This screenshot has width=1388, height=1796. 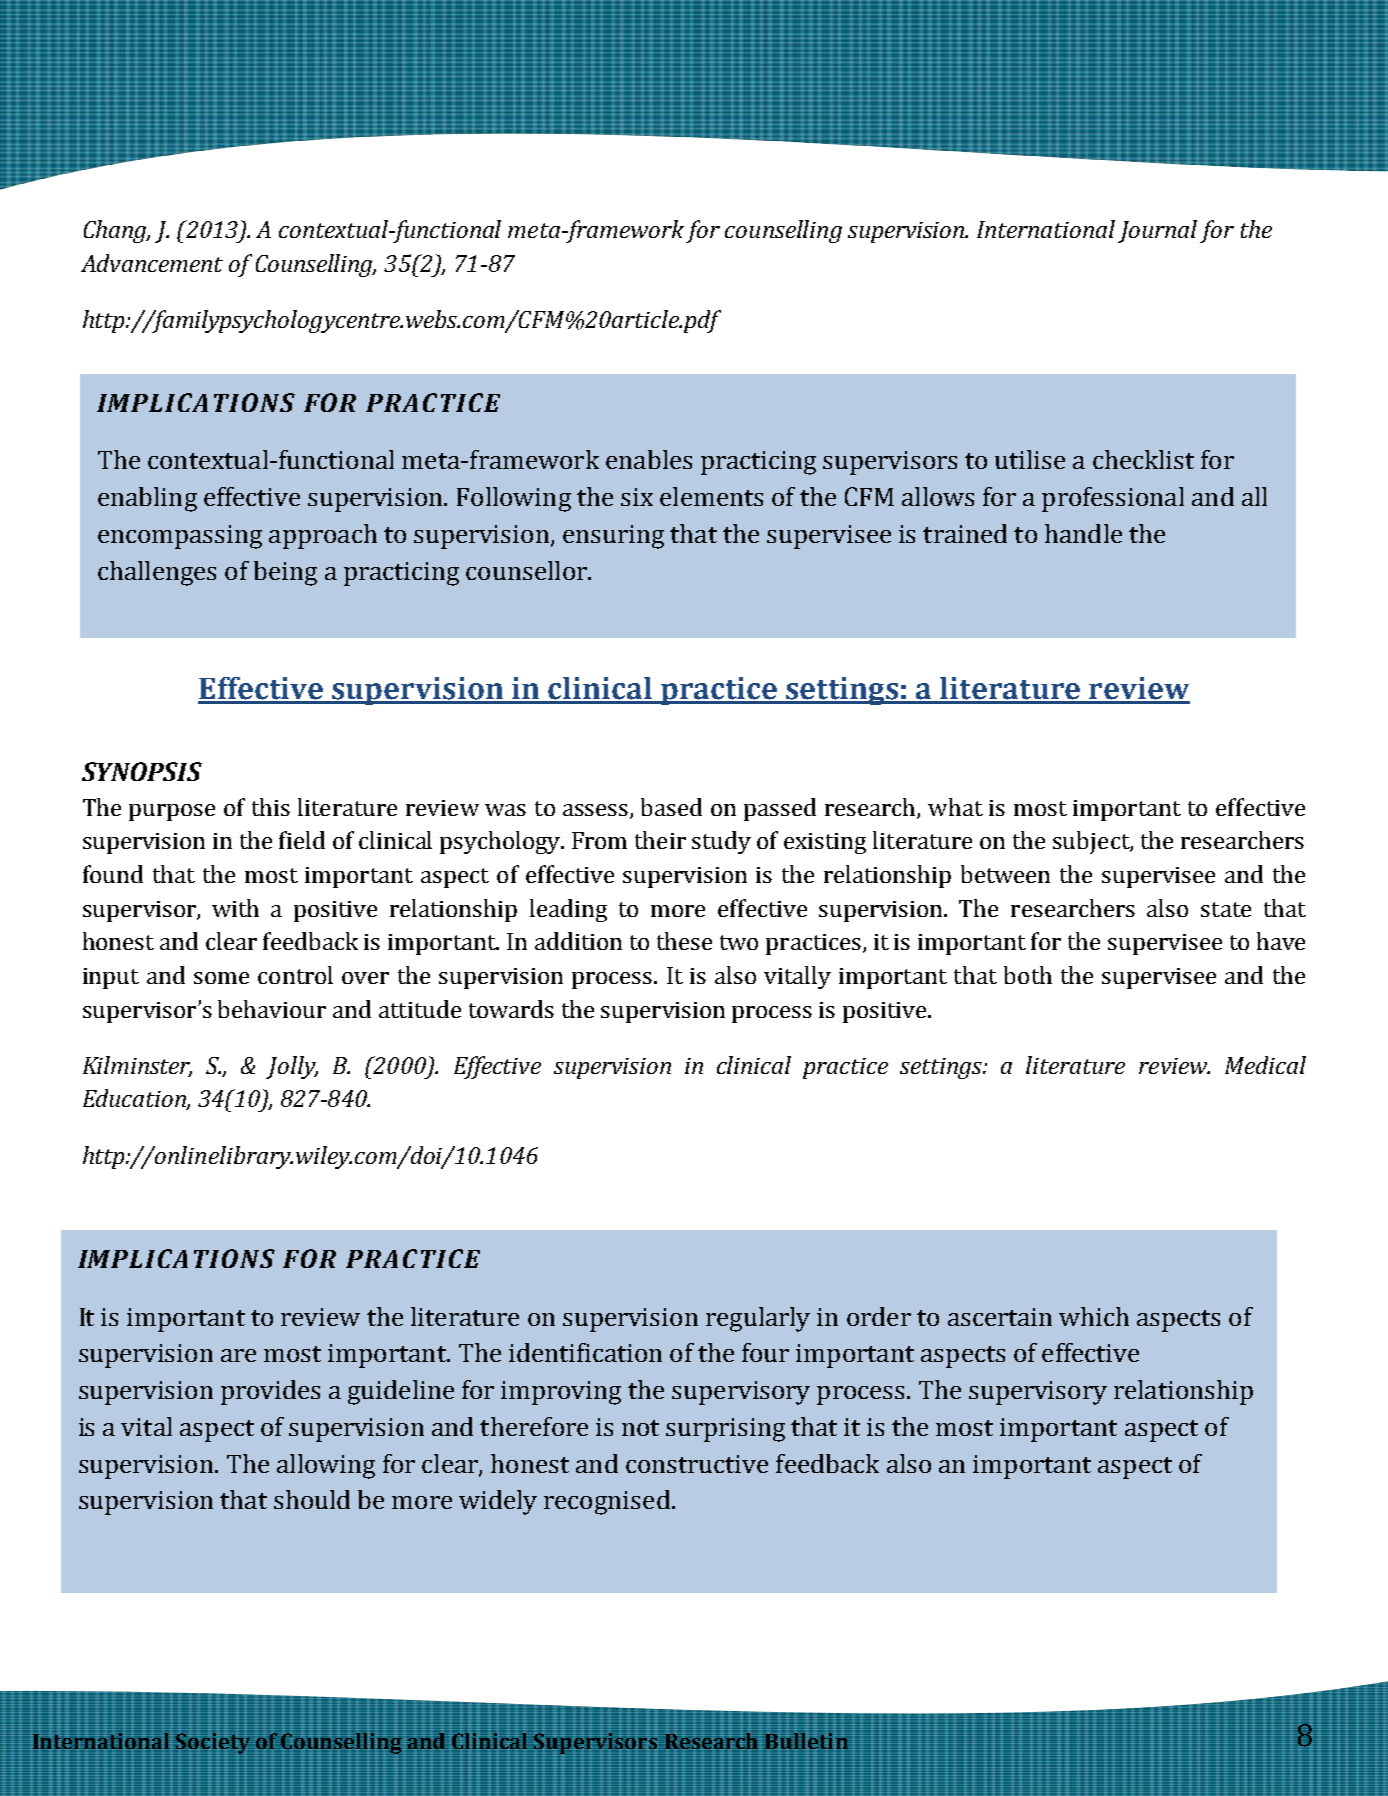 What do you see at coordinates (271, 807) in the screenshot?
I see `this` at bounding box center [271, 807].
